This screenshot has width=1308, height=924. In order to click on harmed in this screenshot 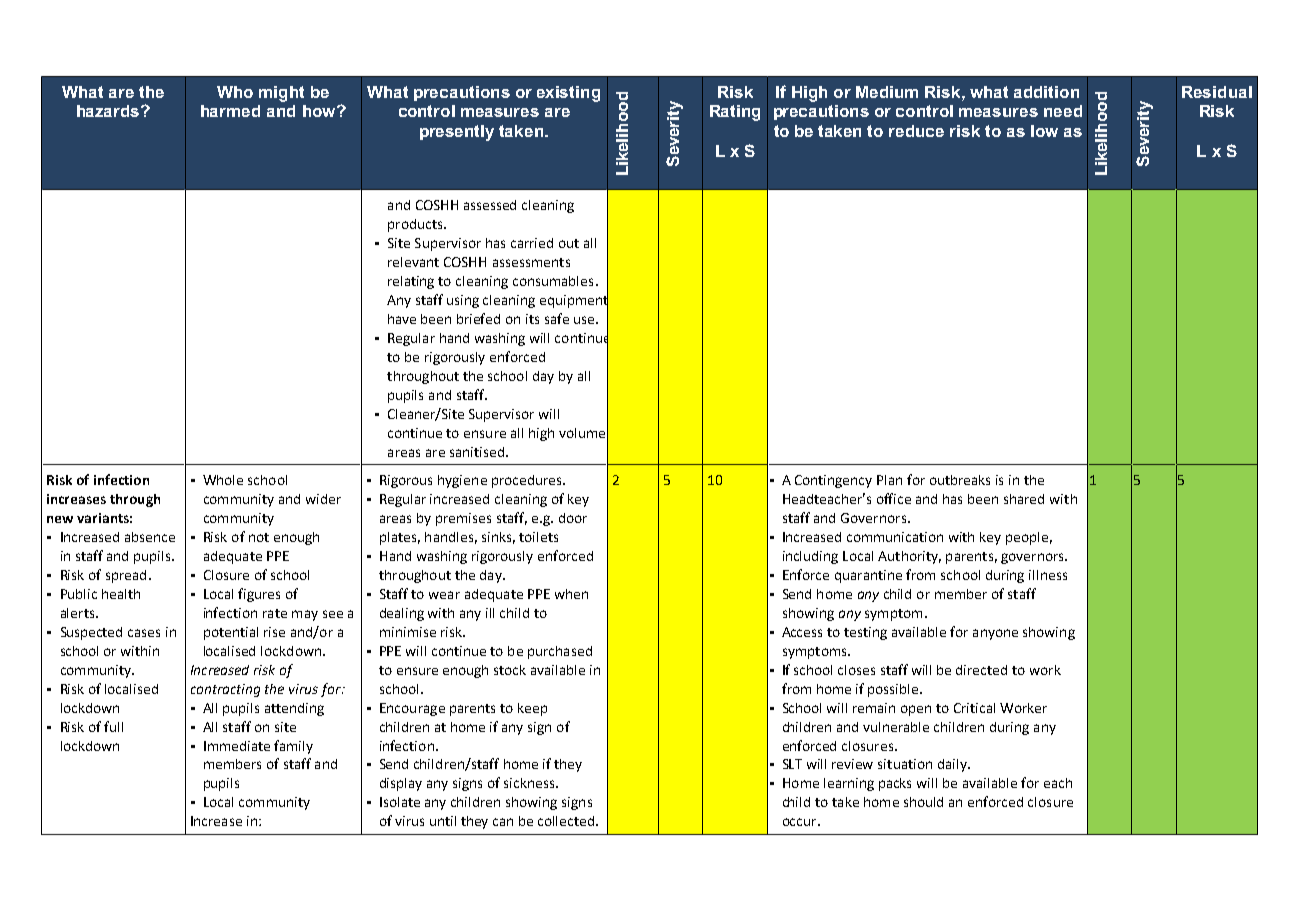, I will do `click(230, 111)`.
